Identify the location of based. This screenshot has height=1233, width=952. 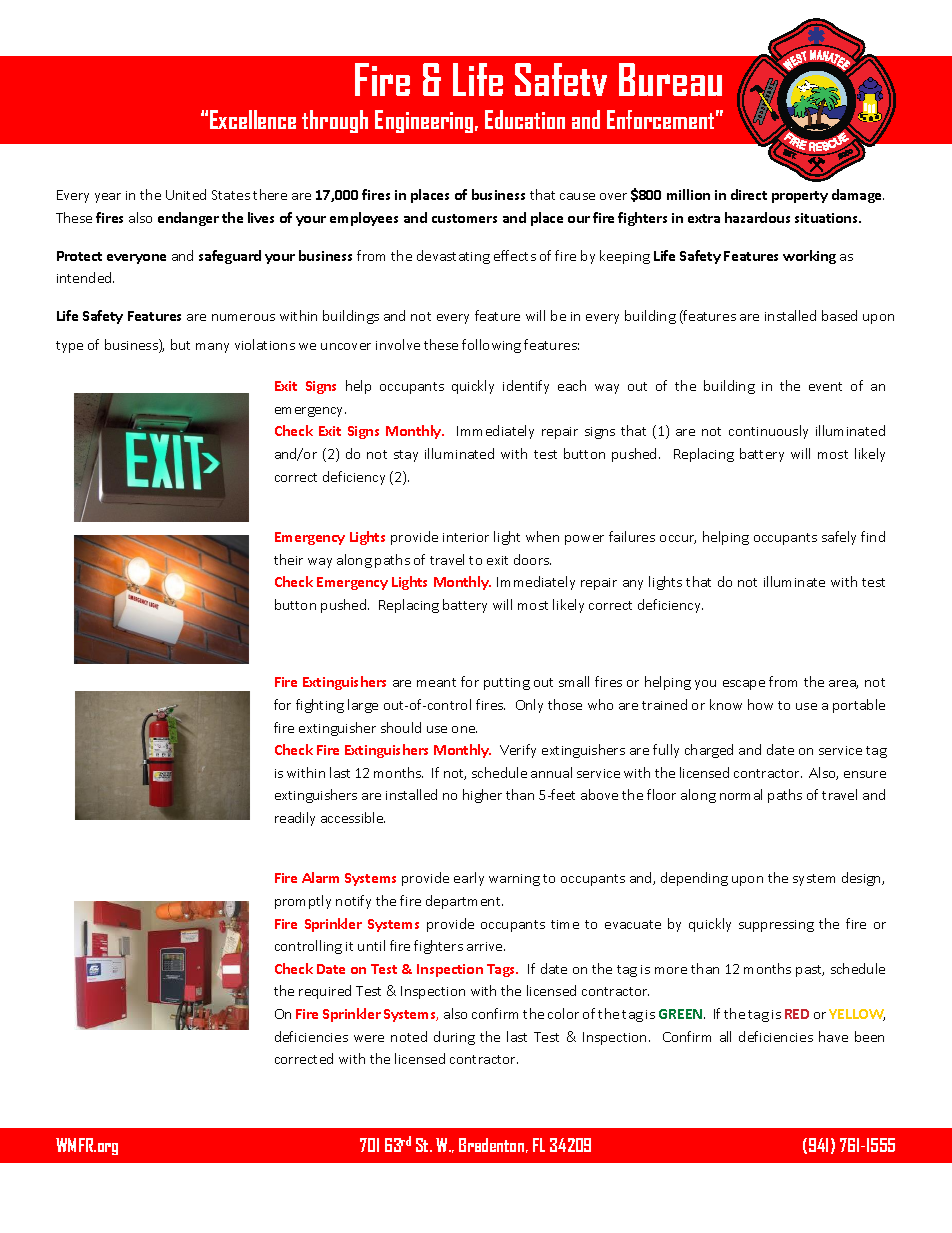
(839, 315).
